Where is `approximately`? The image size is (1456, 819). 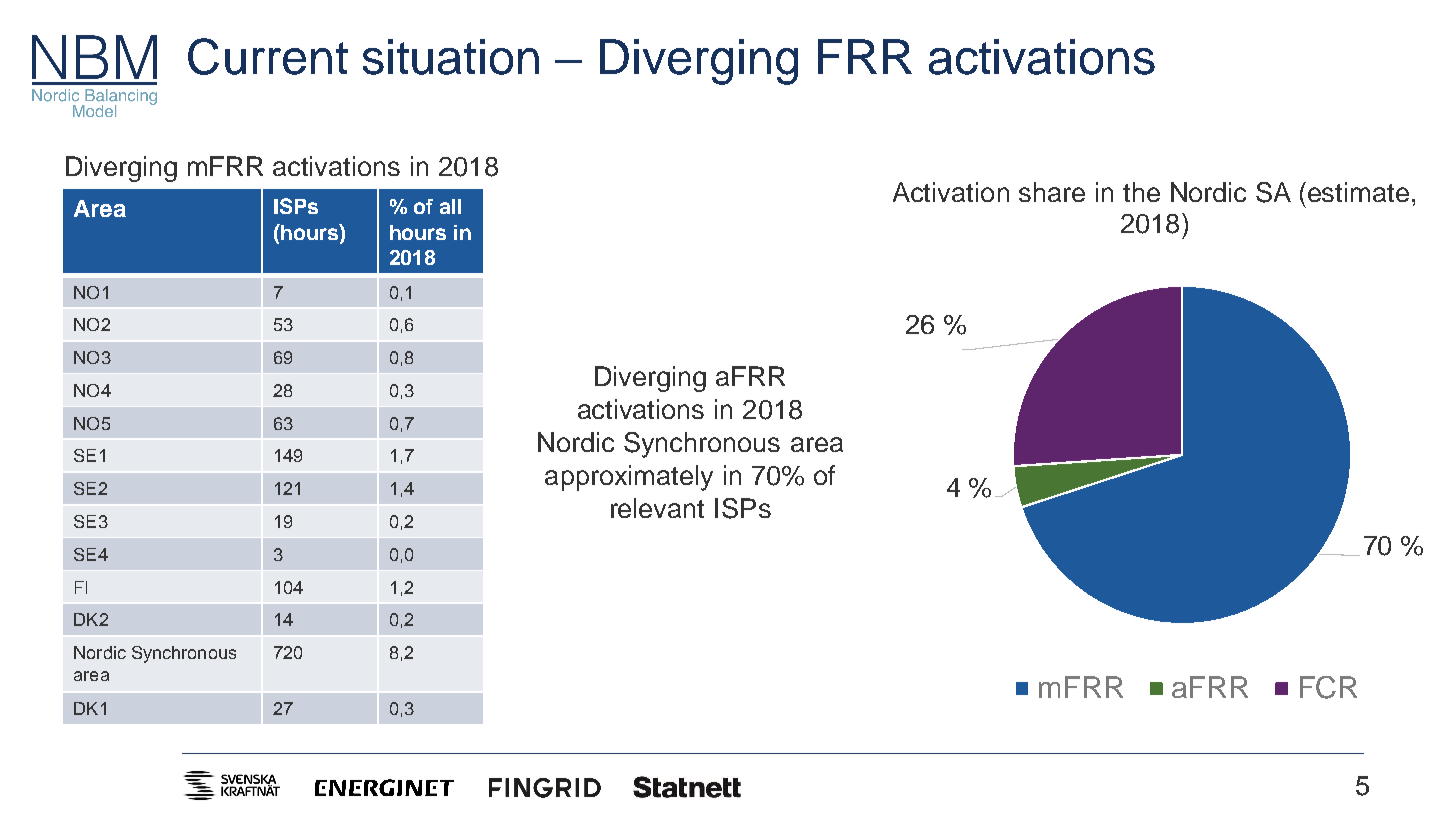 approximately is located at coordinates (629, 478).
